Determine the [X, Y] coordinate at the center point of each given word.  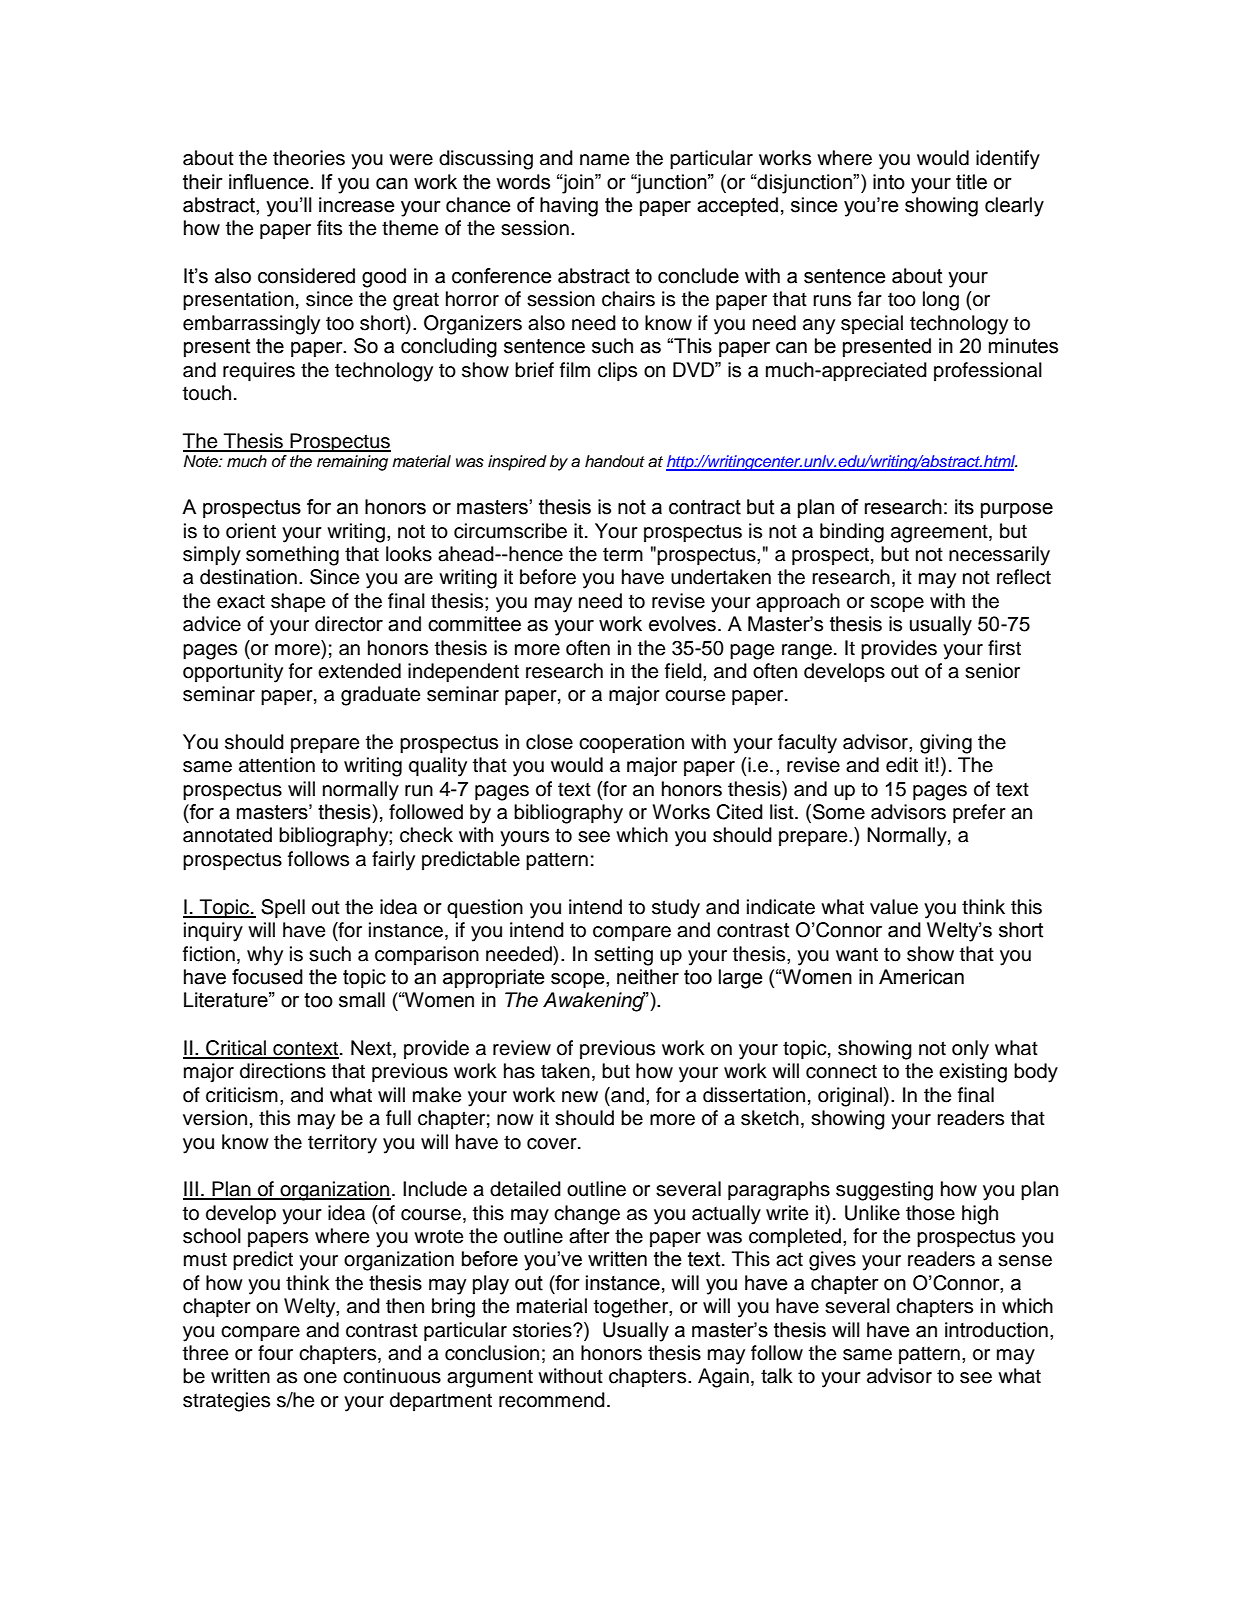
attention [277, 765]
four [275, 1353]
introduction [996, 1330]
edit [902, 765]
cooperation [631, 744]
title [971, 182]
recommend [552, 1400]
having [569, 207]
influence [270, 182]
